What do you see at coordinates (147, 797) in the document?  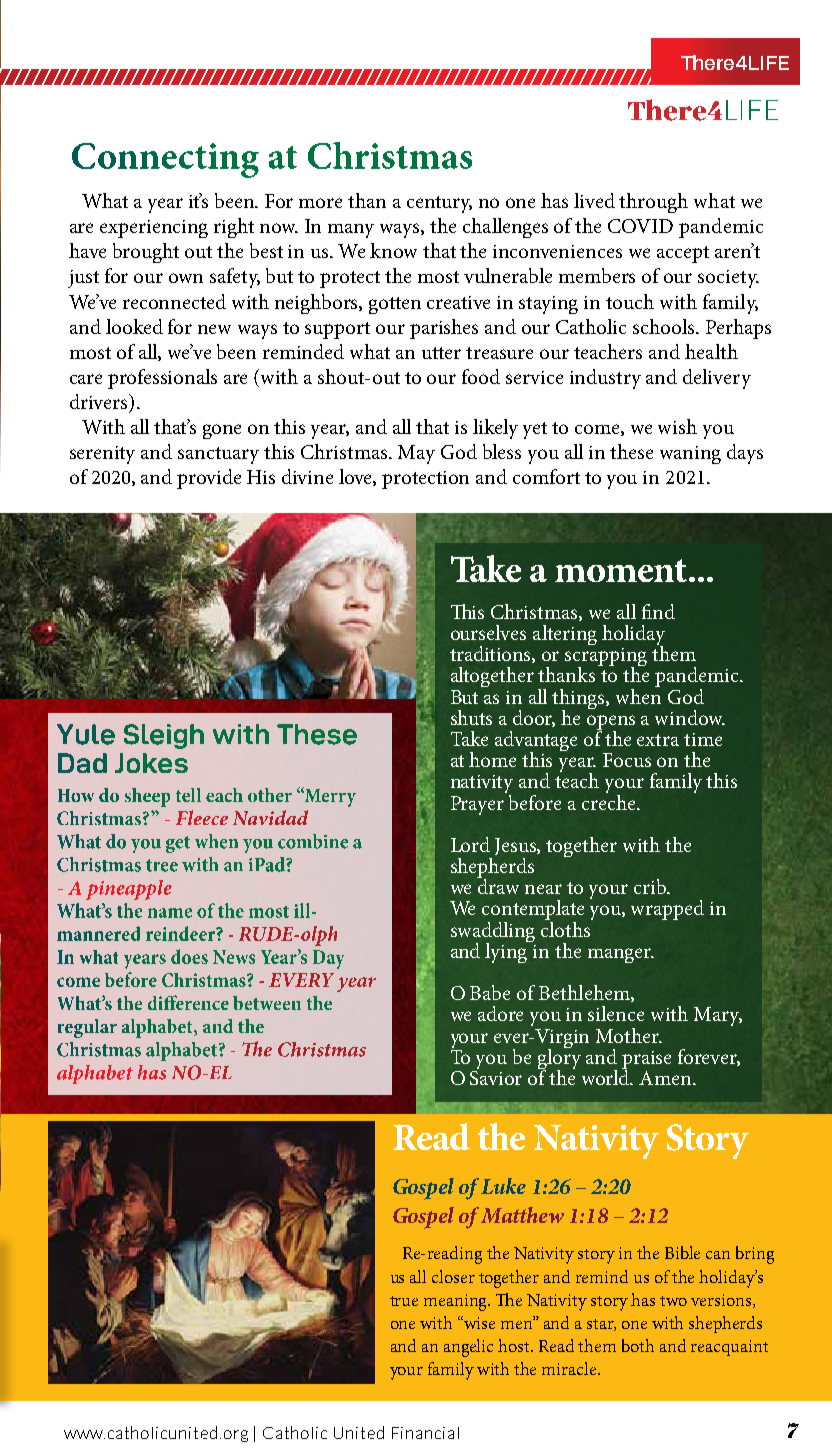 I see `sheep` at bounding box center [147, 797].
